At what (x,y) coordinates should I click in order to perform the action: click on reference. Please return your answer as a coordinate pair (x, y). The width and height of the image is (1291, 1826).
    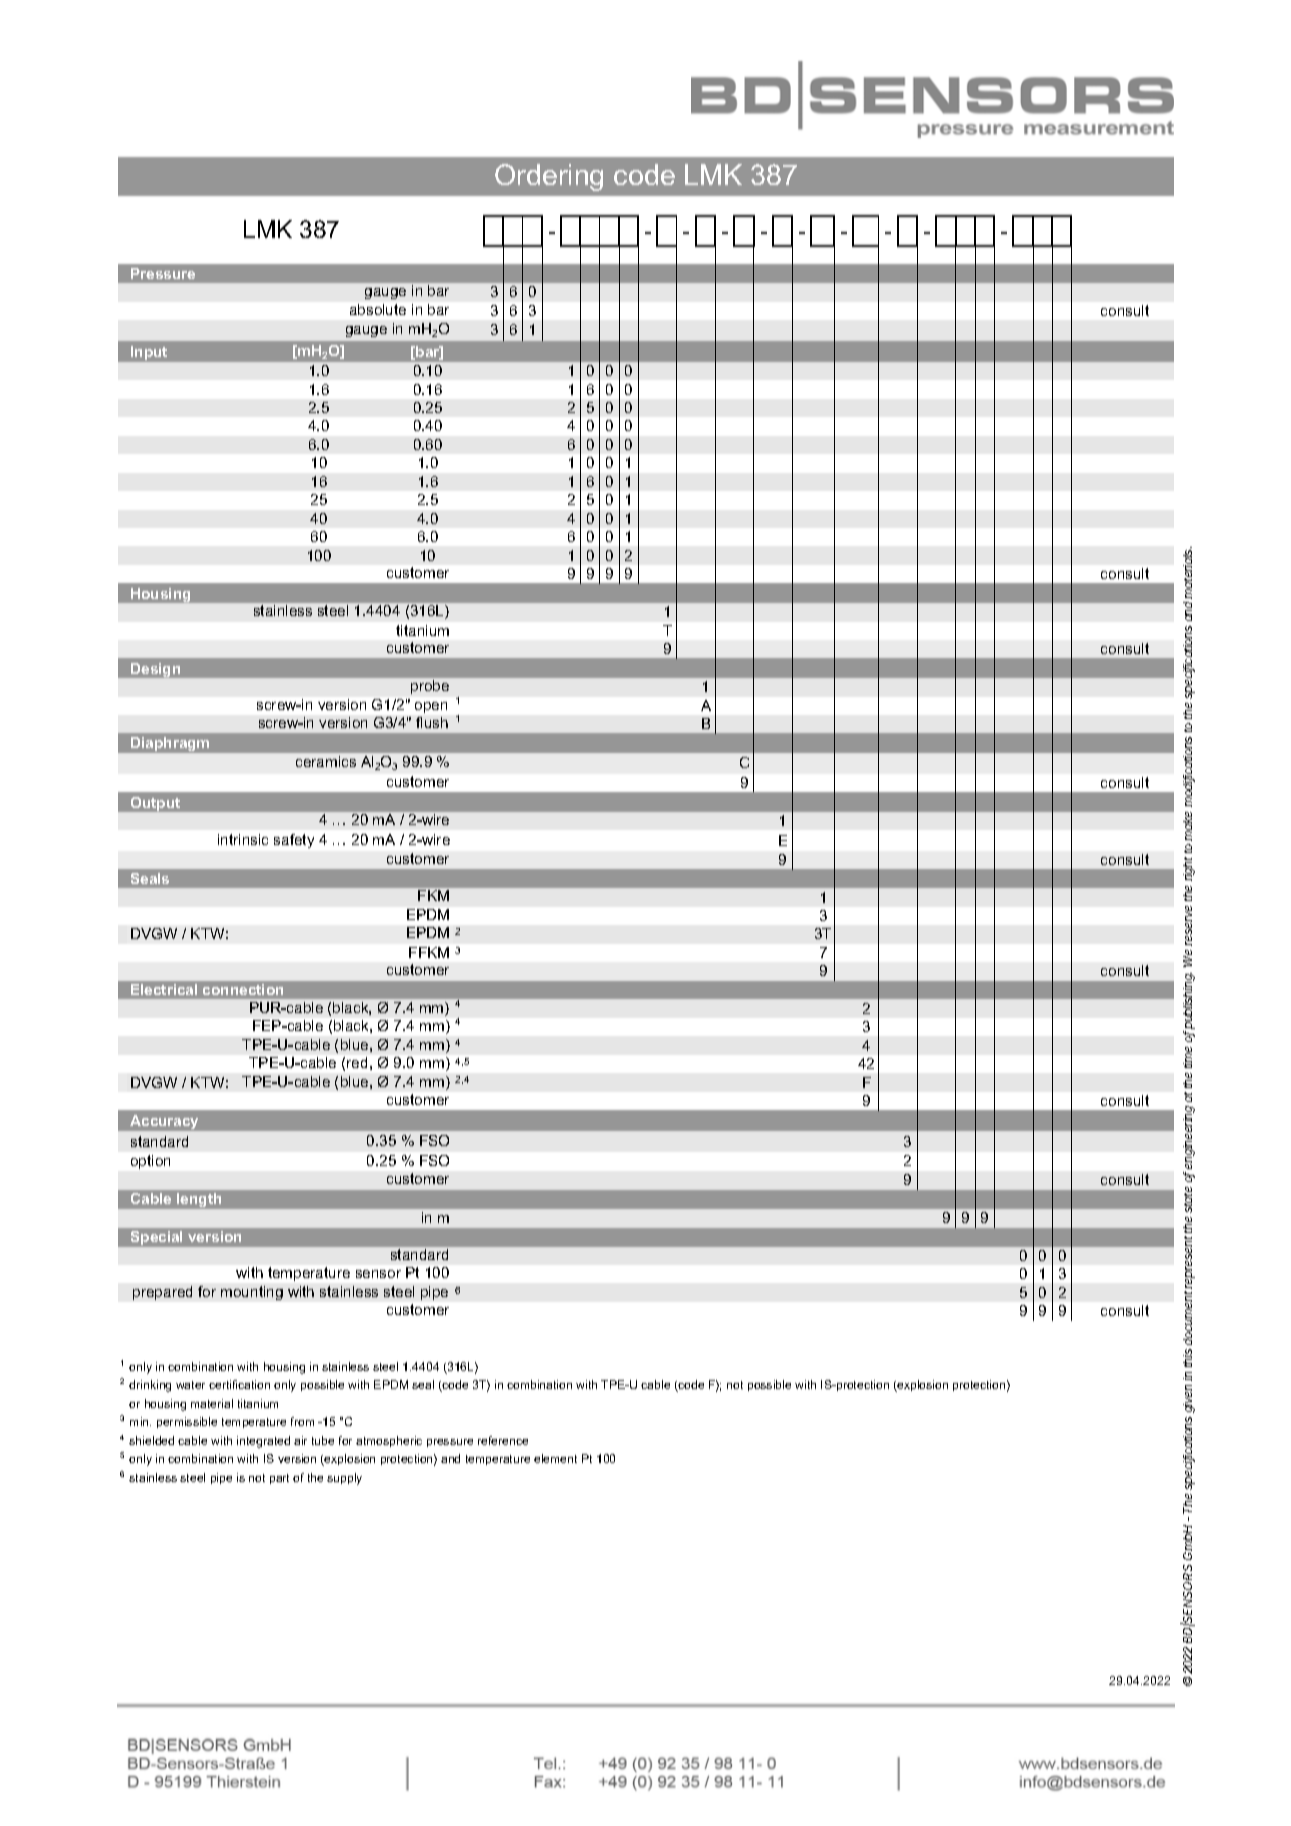
    Looking at the image, I should click on (503, 1440).
